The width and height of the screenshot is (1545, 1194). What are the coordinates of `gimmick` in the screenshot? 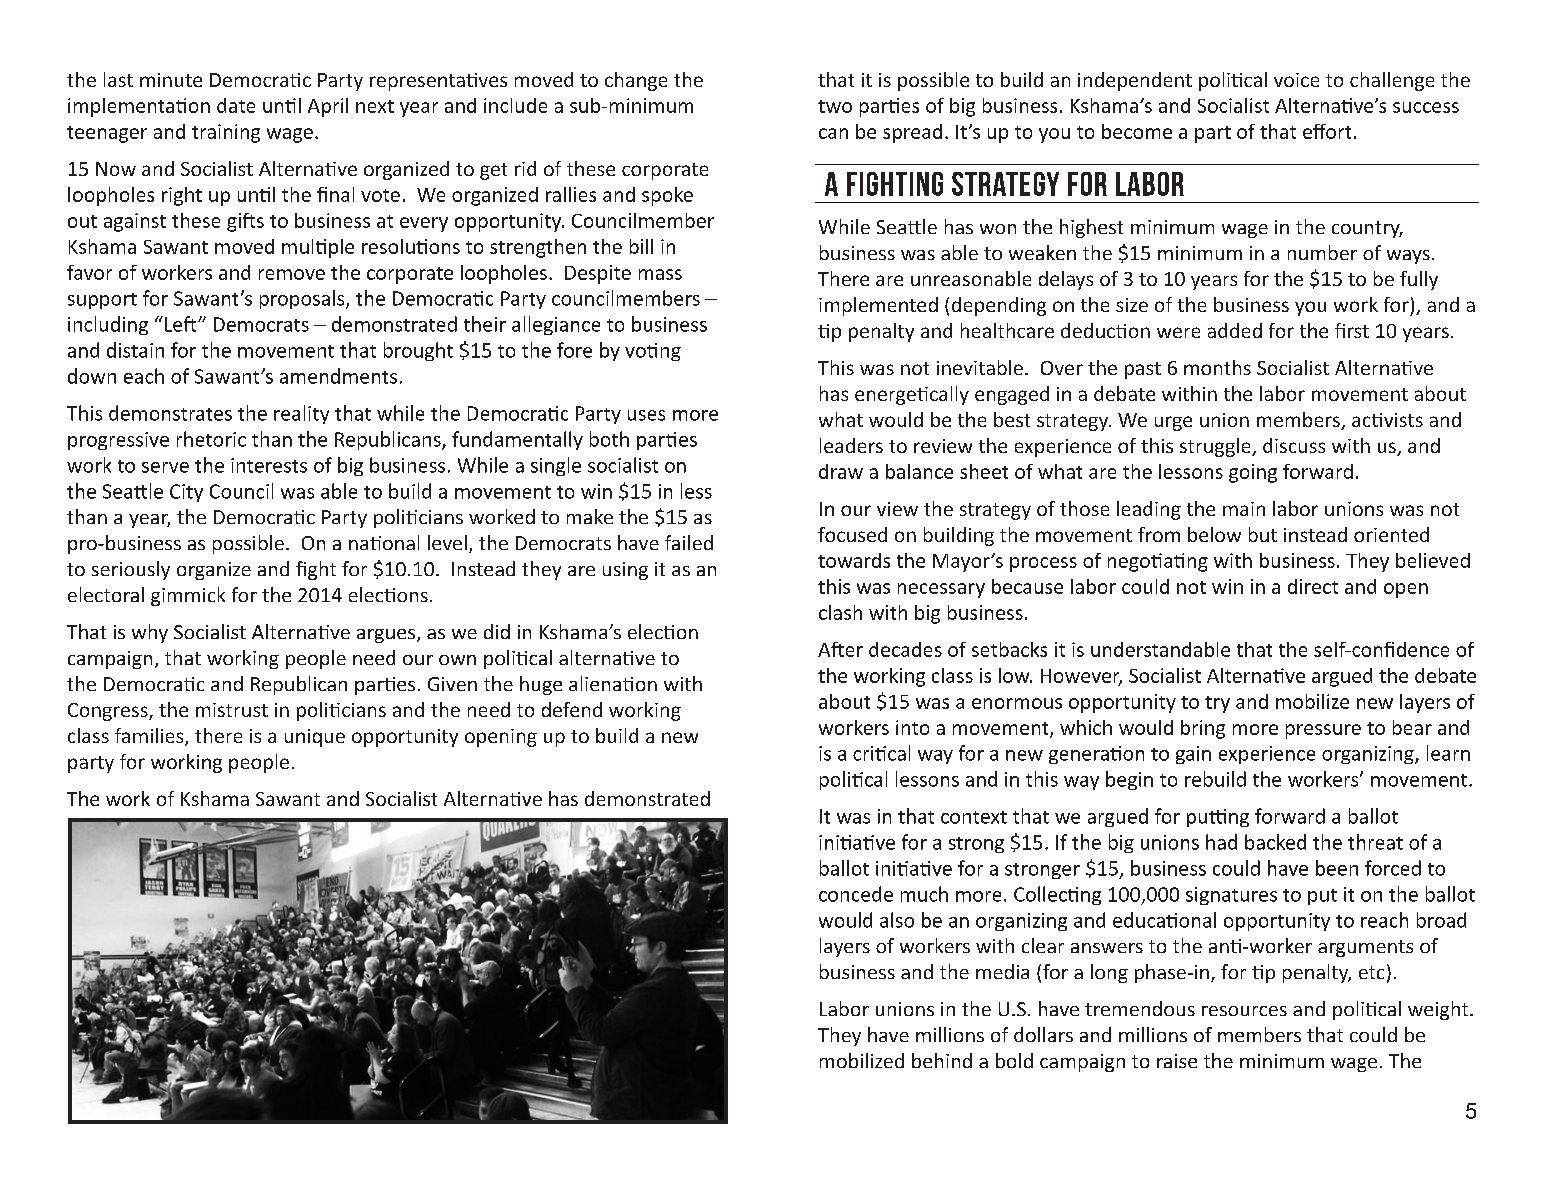 It's located at (188, 596).
